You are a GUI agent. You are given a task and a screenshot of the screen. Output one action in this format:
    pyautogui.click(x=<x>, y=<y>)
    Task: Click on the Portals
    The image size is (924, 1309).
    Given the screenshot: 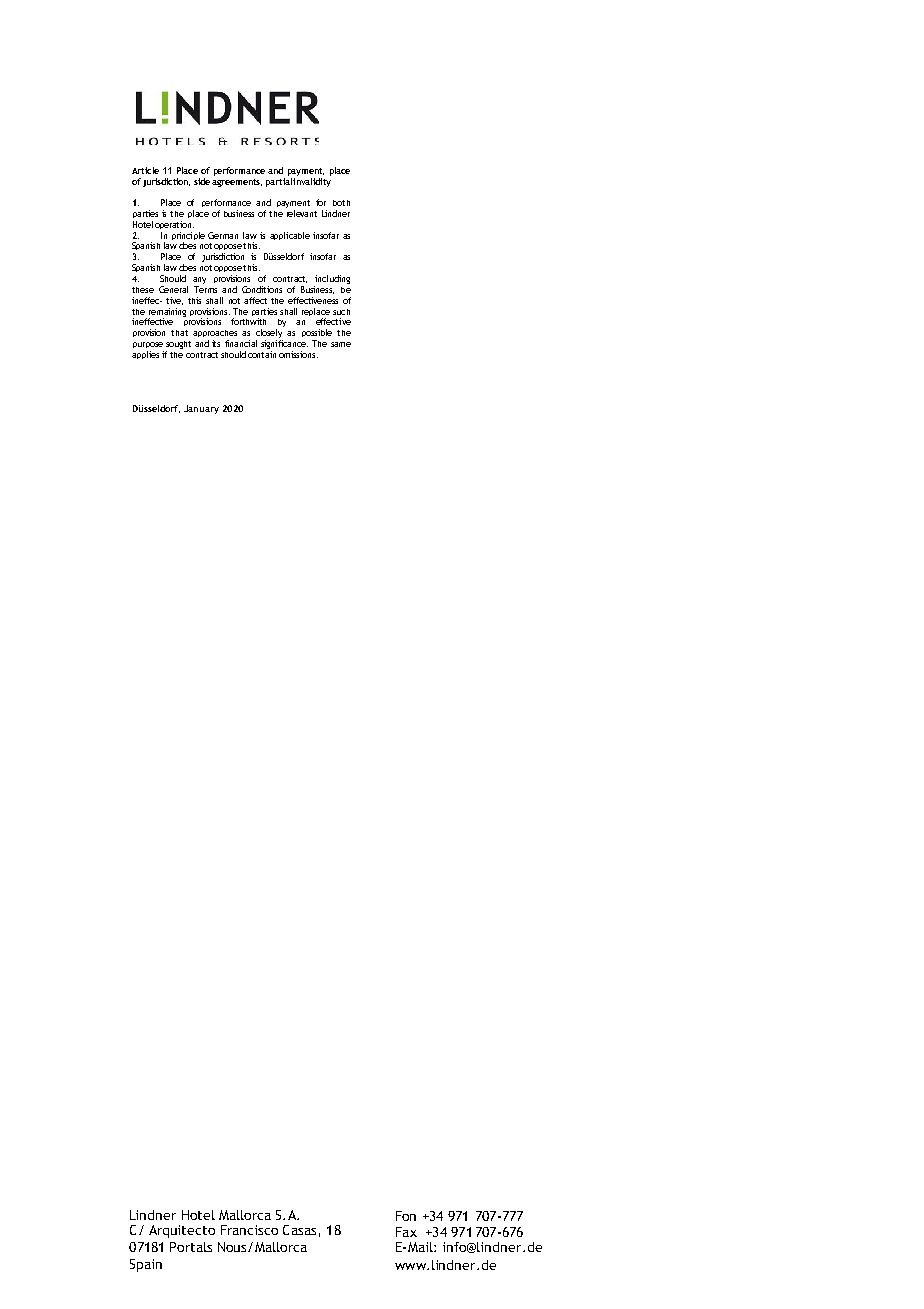 What is the action you would take?
    pyautogui.click(x=191, y=1247)
